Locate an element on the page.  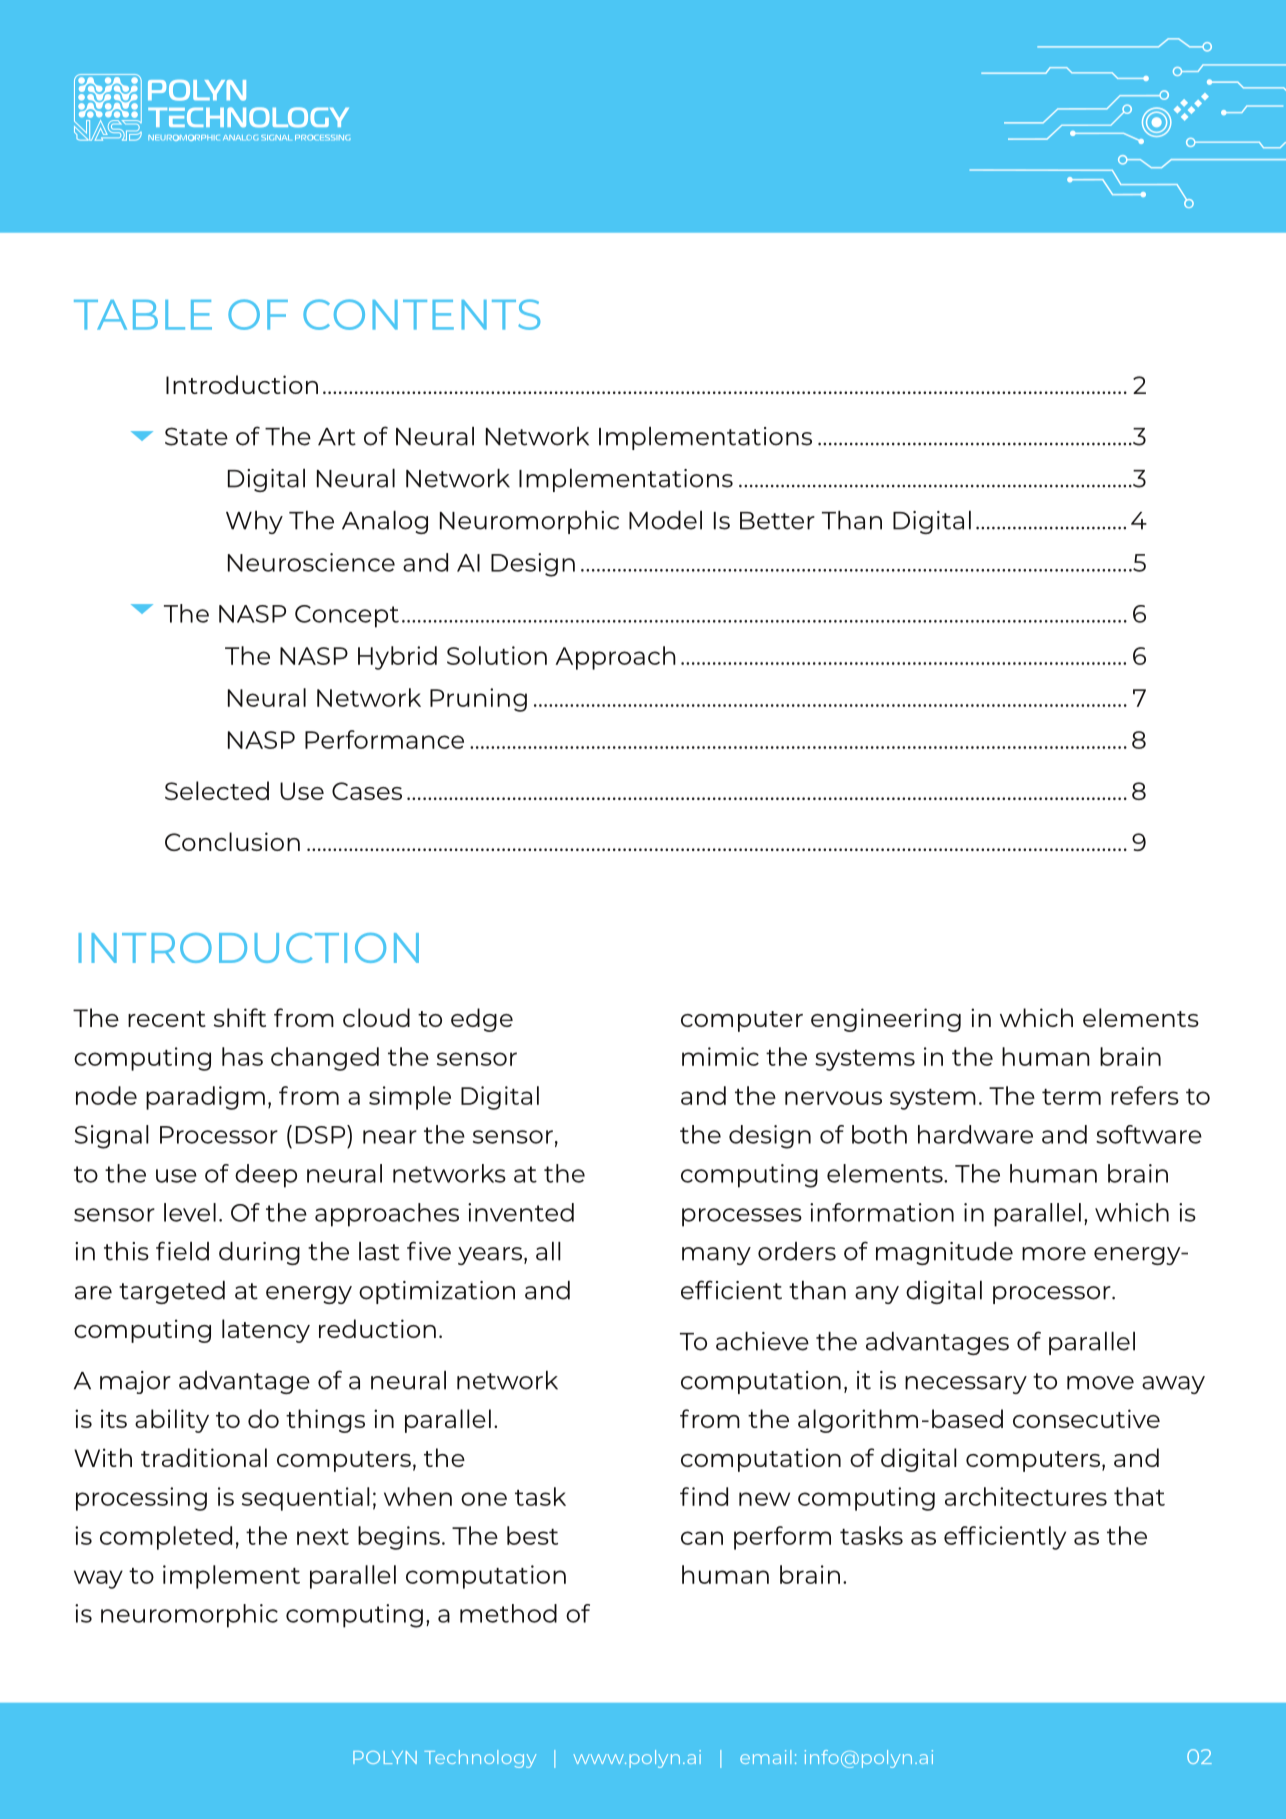
mimic is located at coordinates (720, 1056).
